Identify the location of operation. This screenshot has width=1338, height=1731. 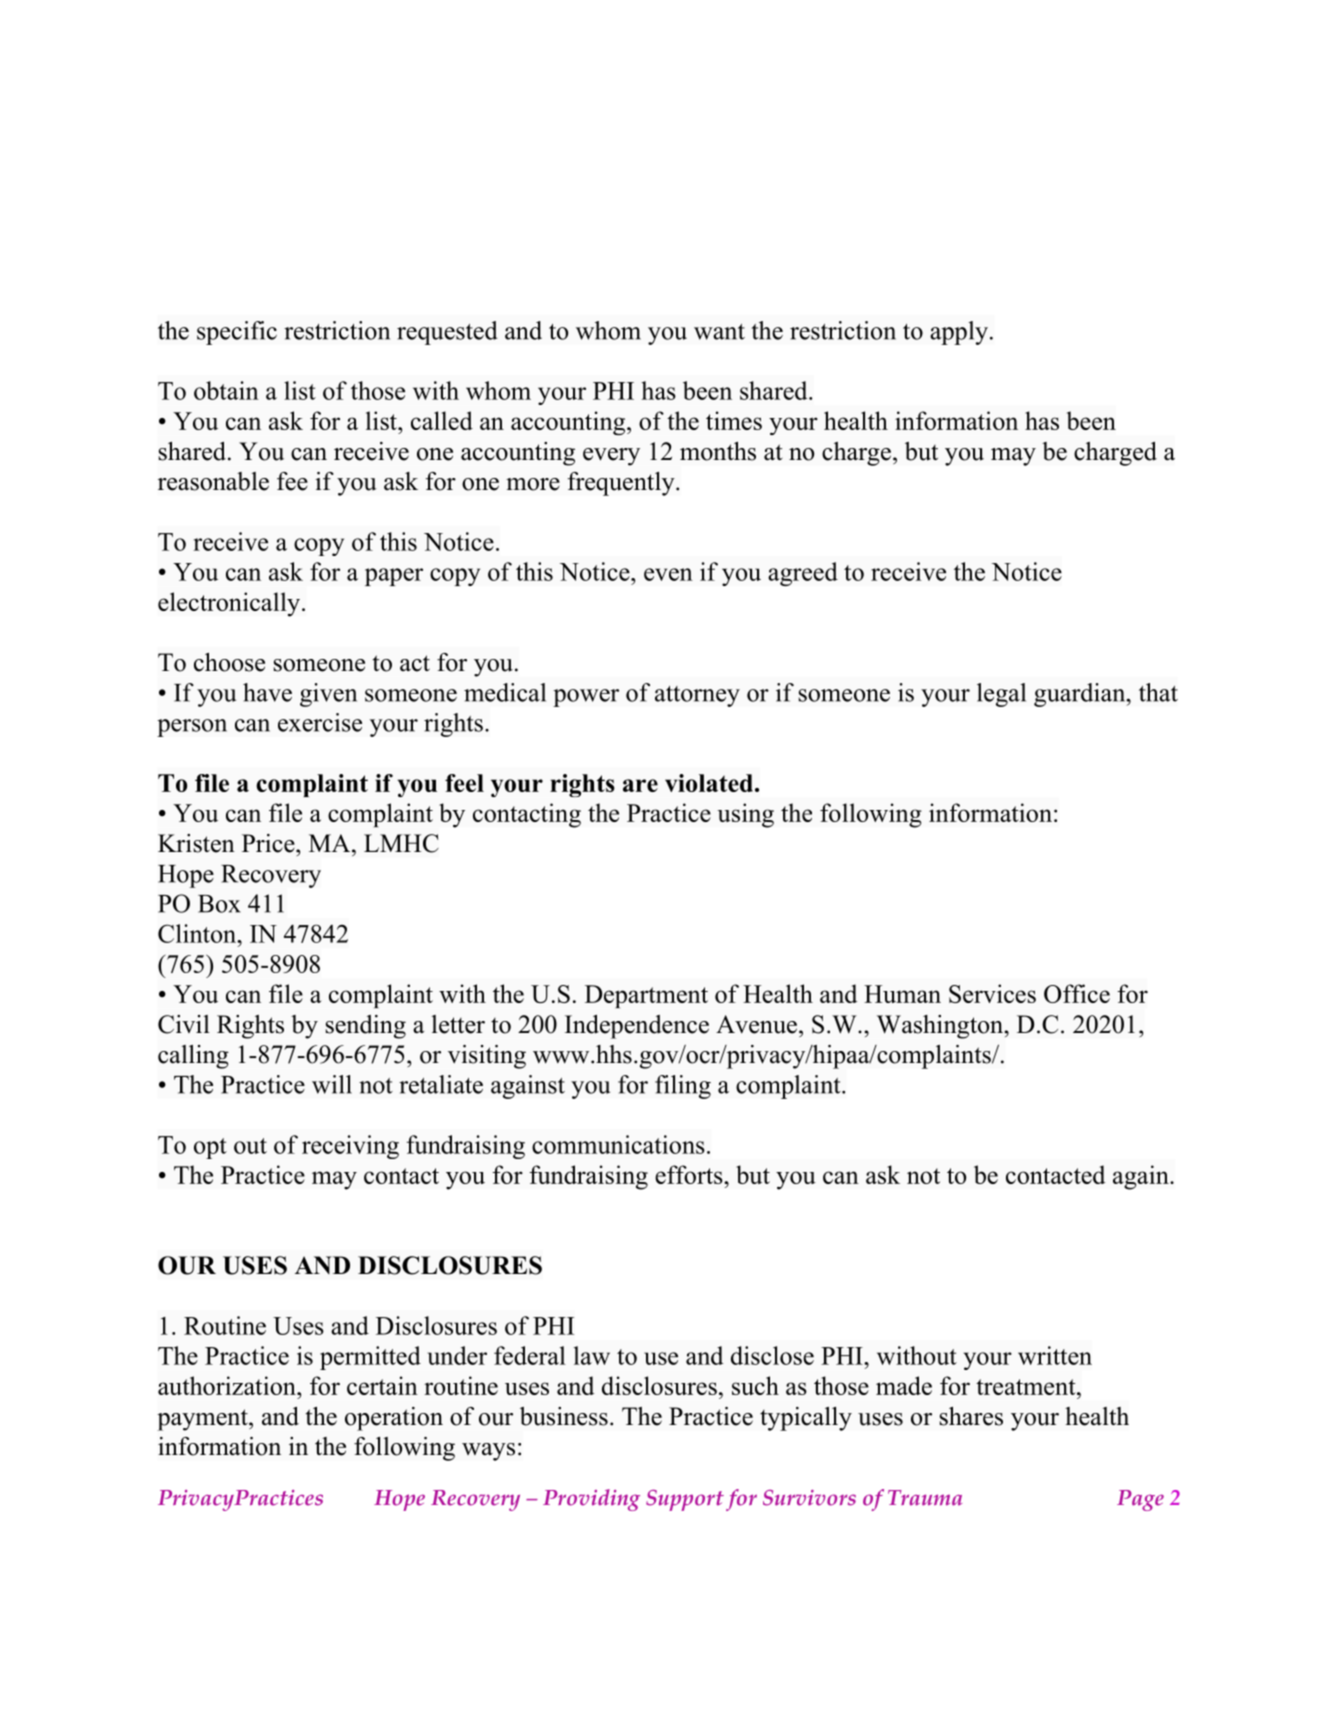
(394, 1419).
